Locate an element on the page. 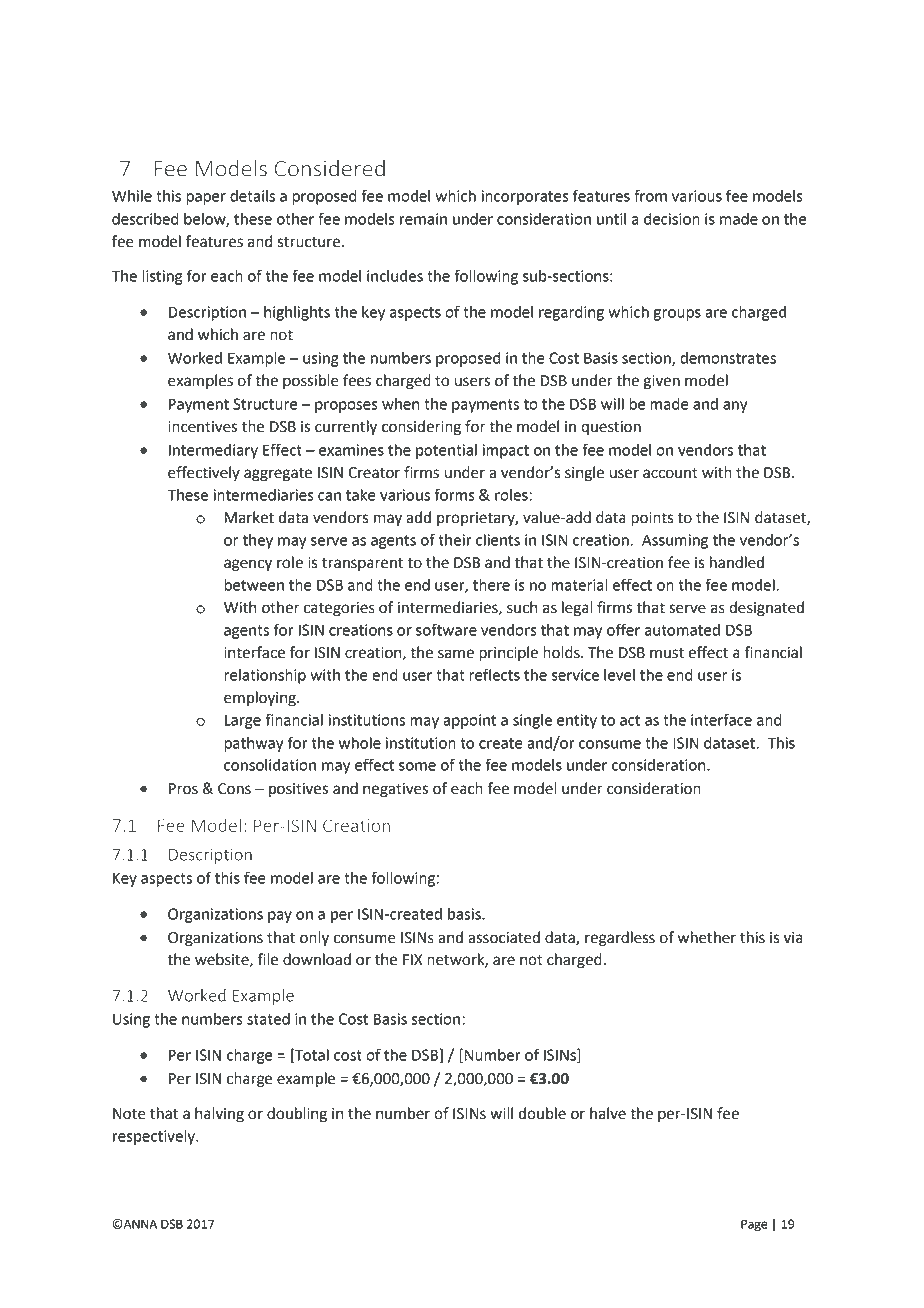 This page has width=924, height=1308. appoint is located at coordinates (469, 721).
